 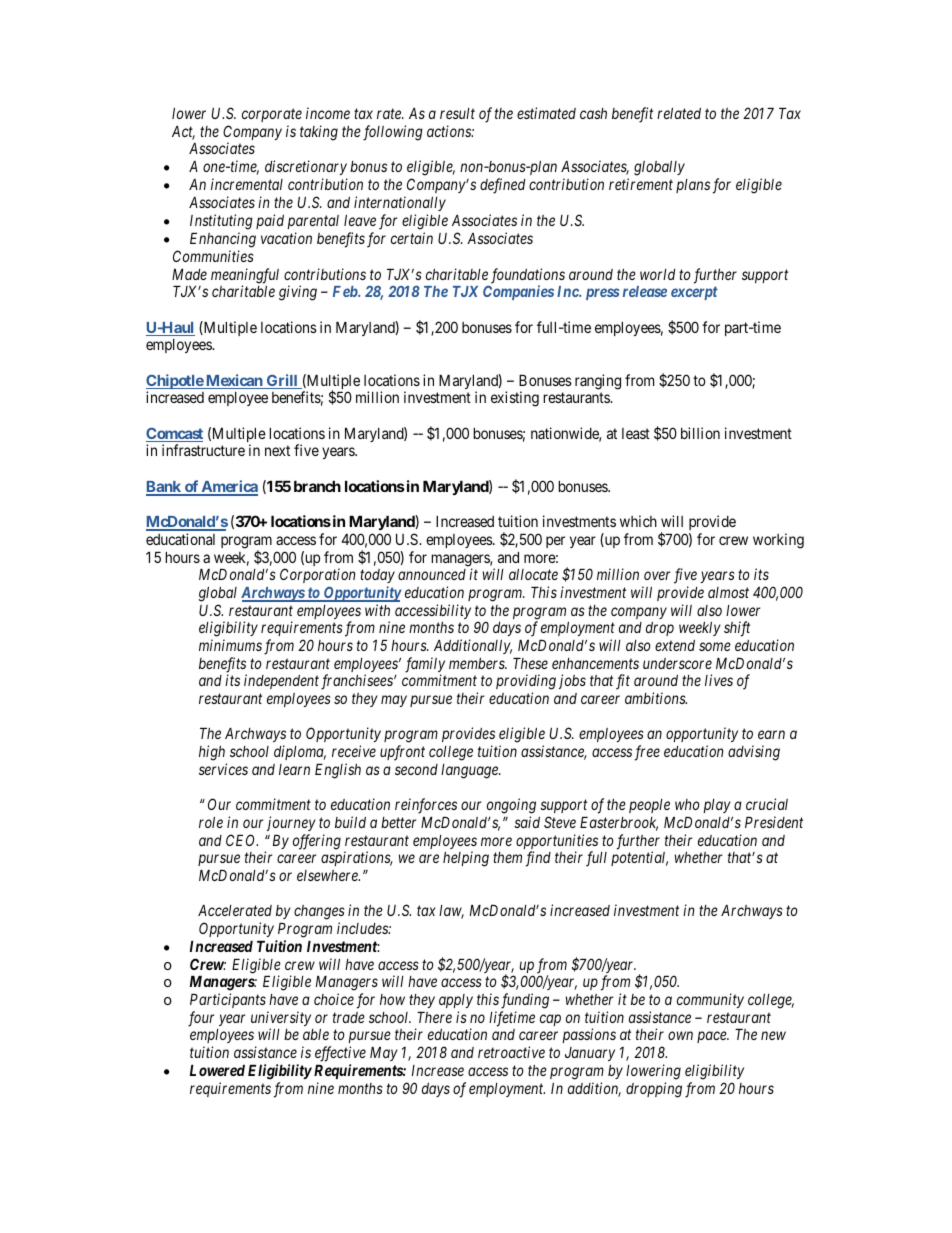 What do you see at coordinates (212, 753) in the page?
I see `high` at bounding box center [212, 753].
